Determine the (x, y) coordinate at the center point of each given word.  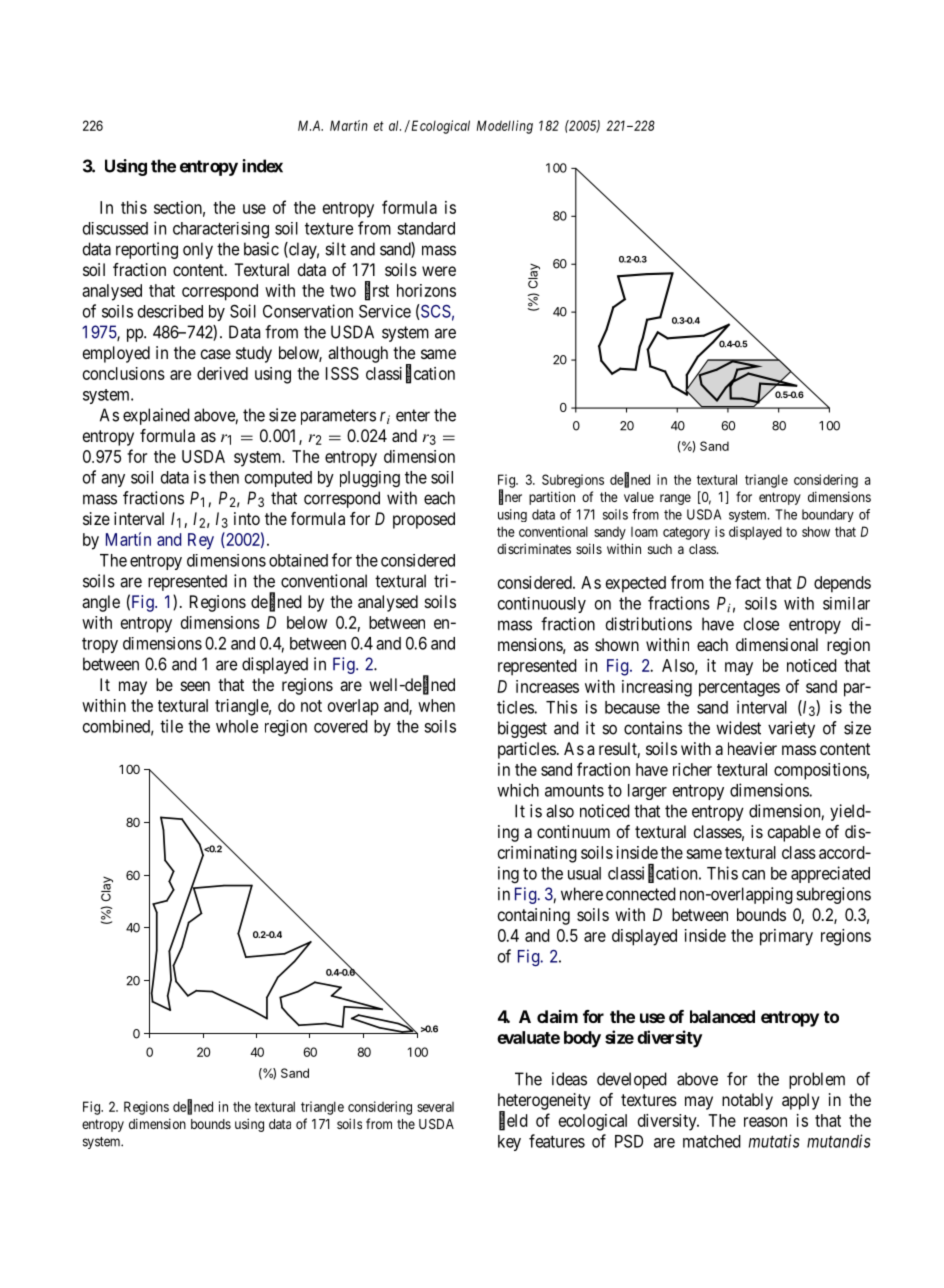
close (761, 624)
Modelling (505, 127)
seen (195, 686)
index (263, 166)
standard (426, 228)
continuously (542, 605)
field (513, 1121)
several (435, 1107)
